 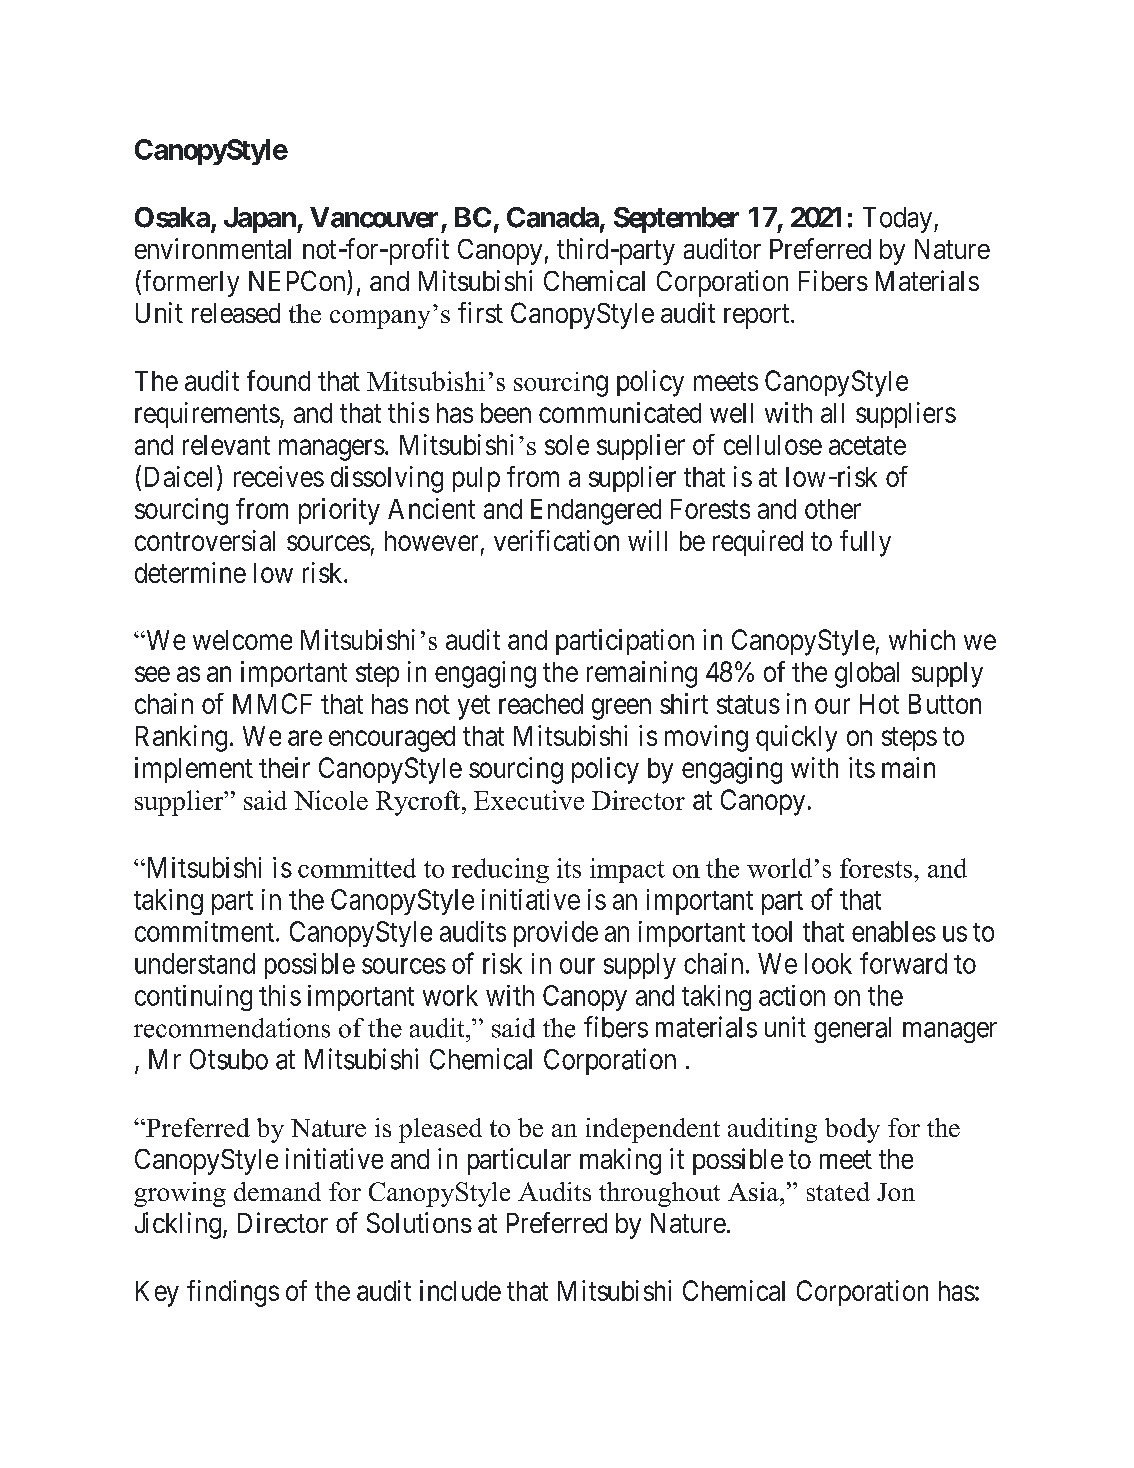 I want to click on verification, so click(x=556, y=540).
